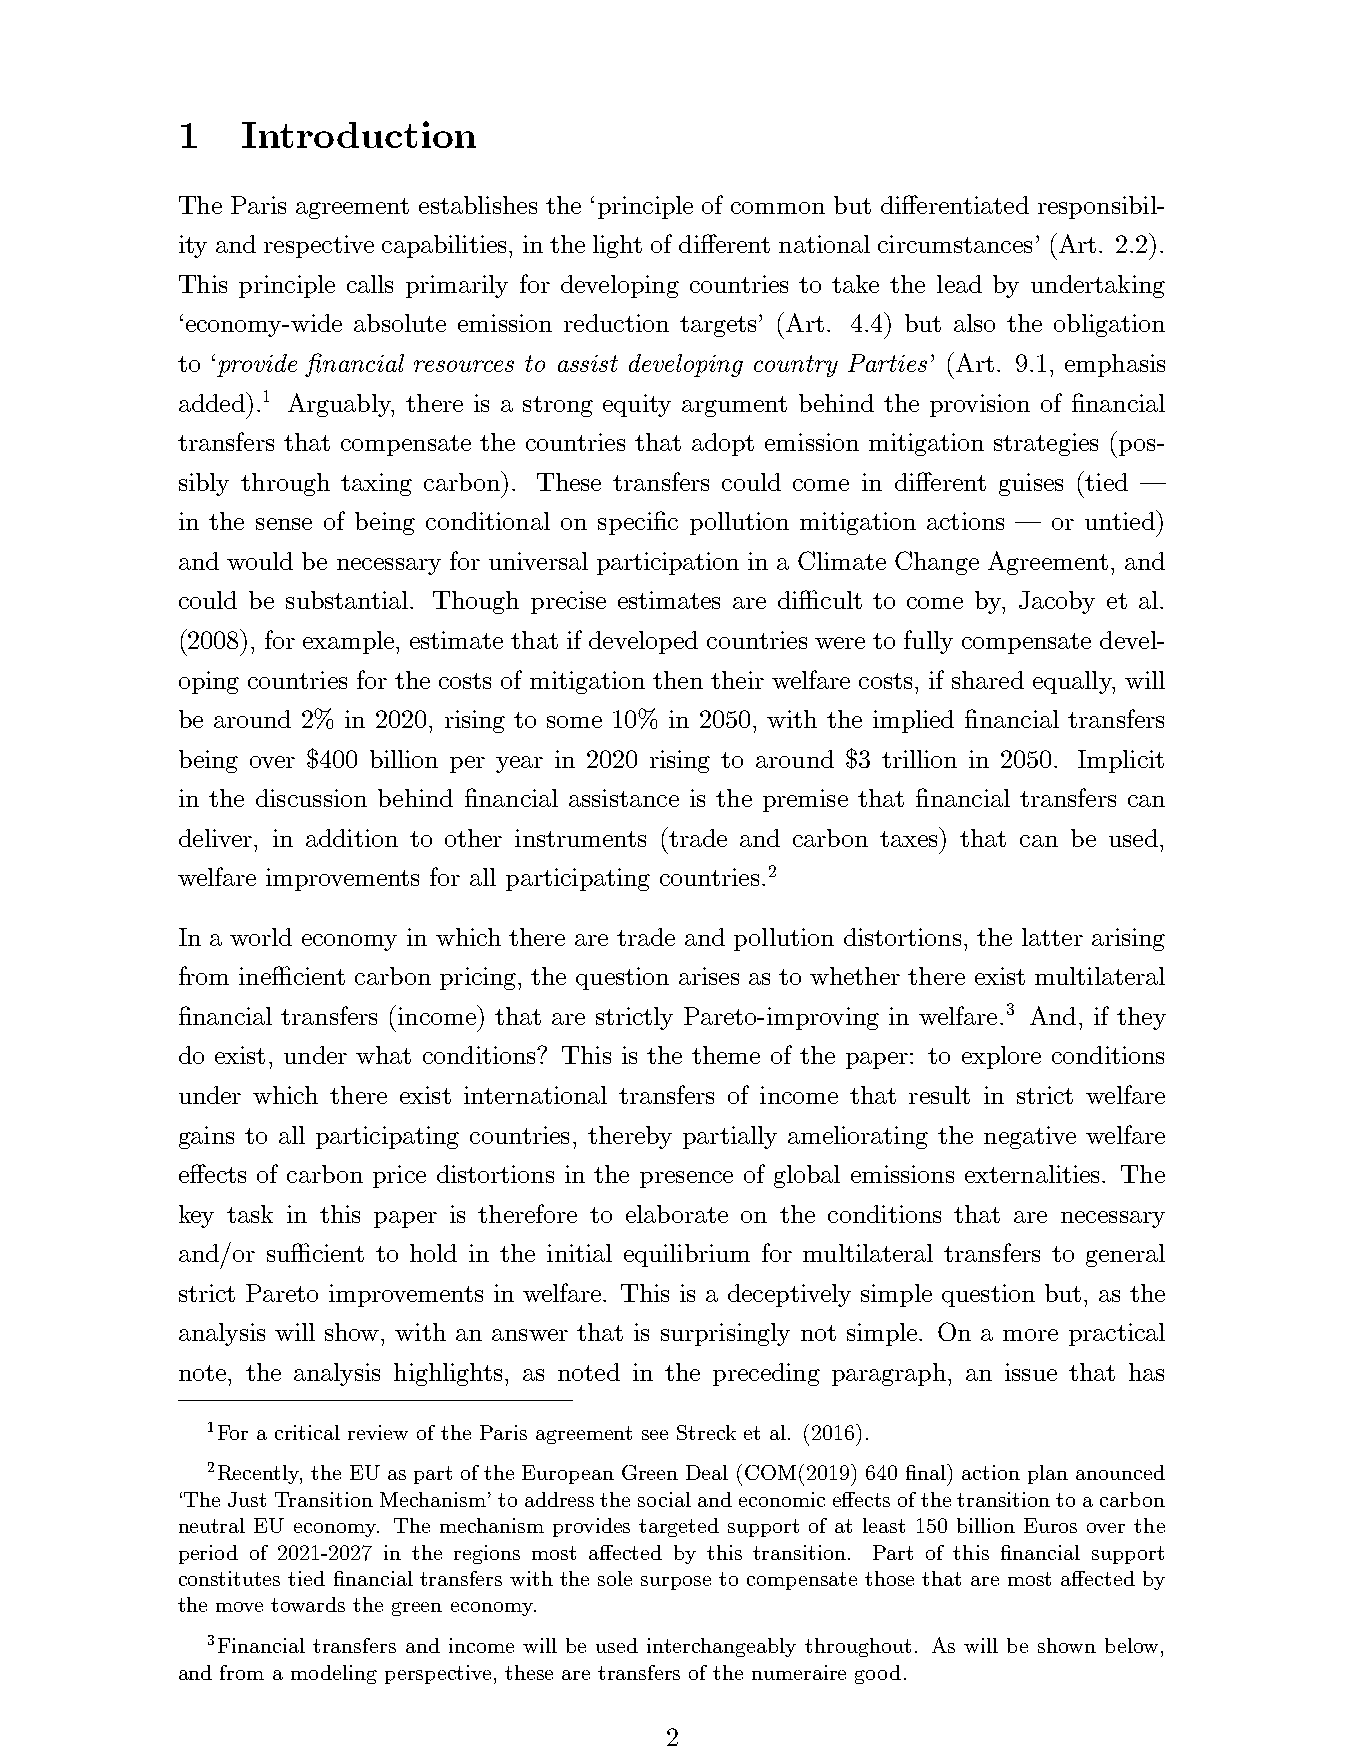  I want to click on Introduction, so click(359, 134).
